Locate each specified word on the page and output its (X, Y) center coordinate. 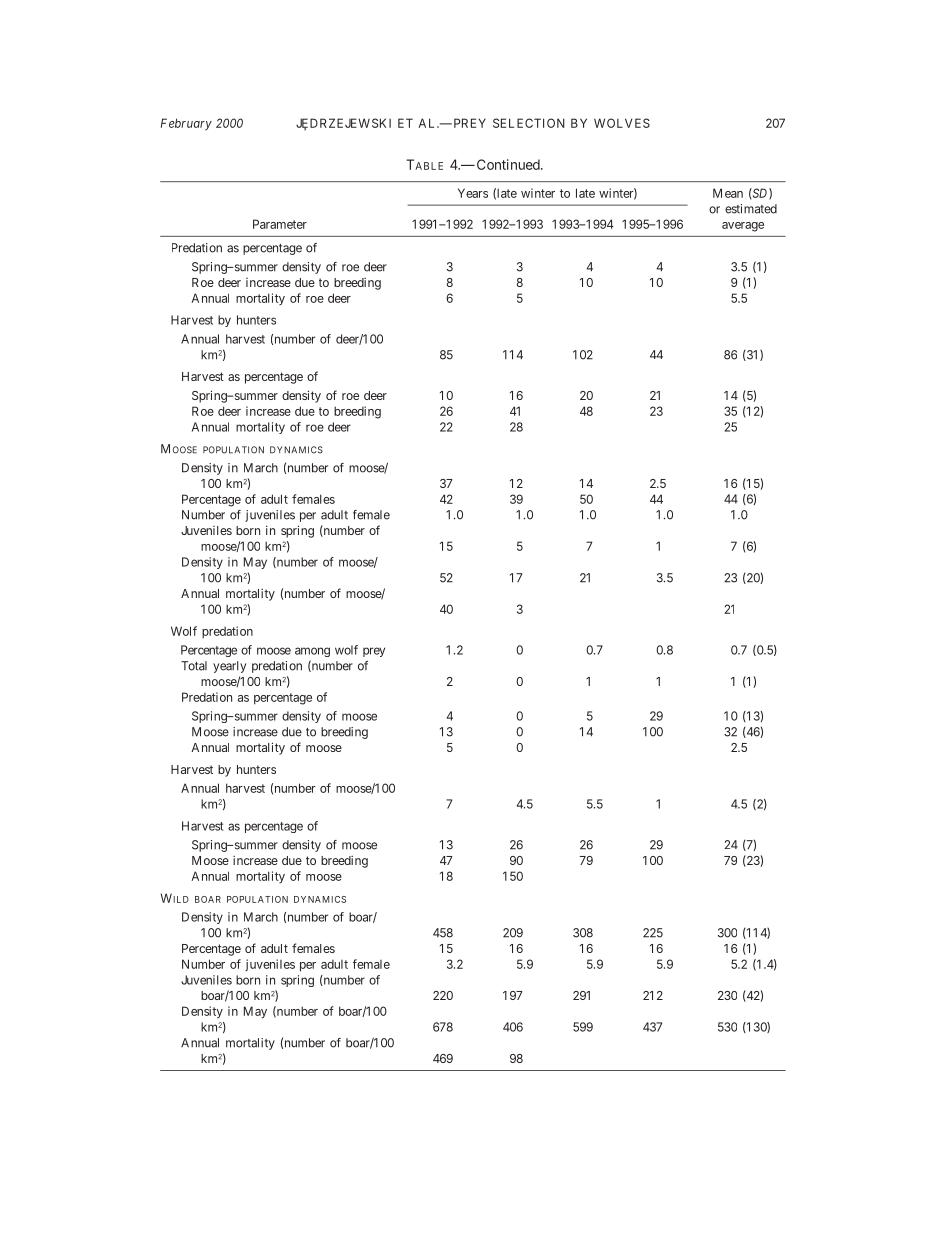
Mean (728, 193)
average (743, 227)
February (186, 124)
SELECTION (529, 123)
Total (194, 666)
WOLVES (622, 123)
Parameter (280, 224)
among (312, 652)
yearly (229, 667)
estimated (751, 209)
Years (473, 193)
